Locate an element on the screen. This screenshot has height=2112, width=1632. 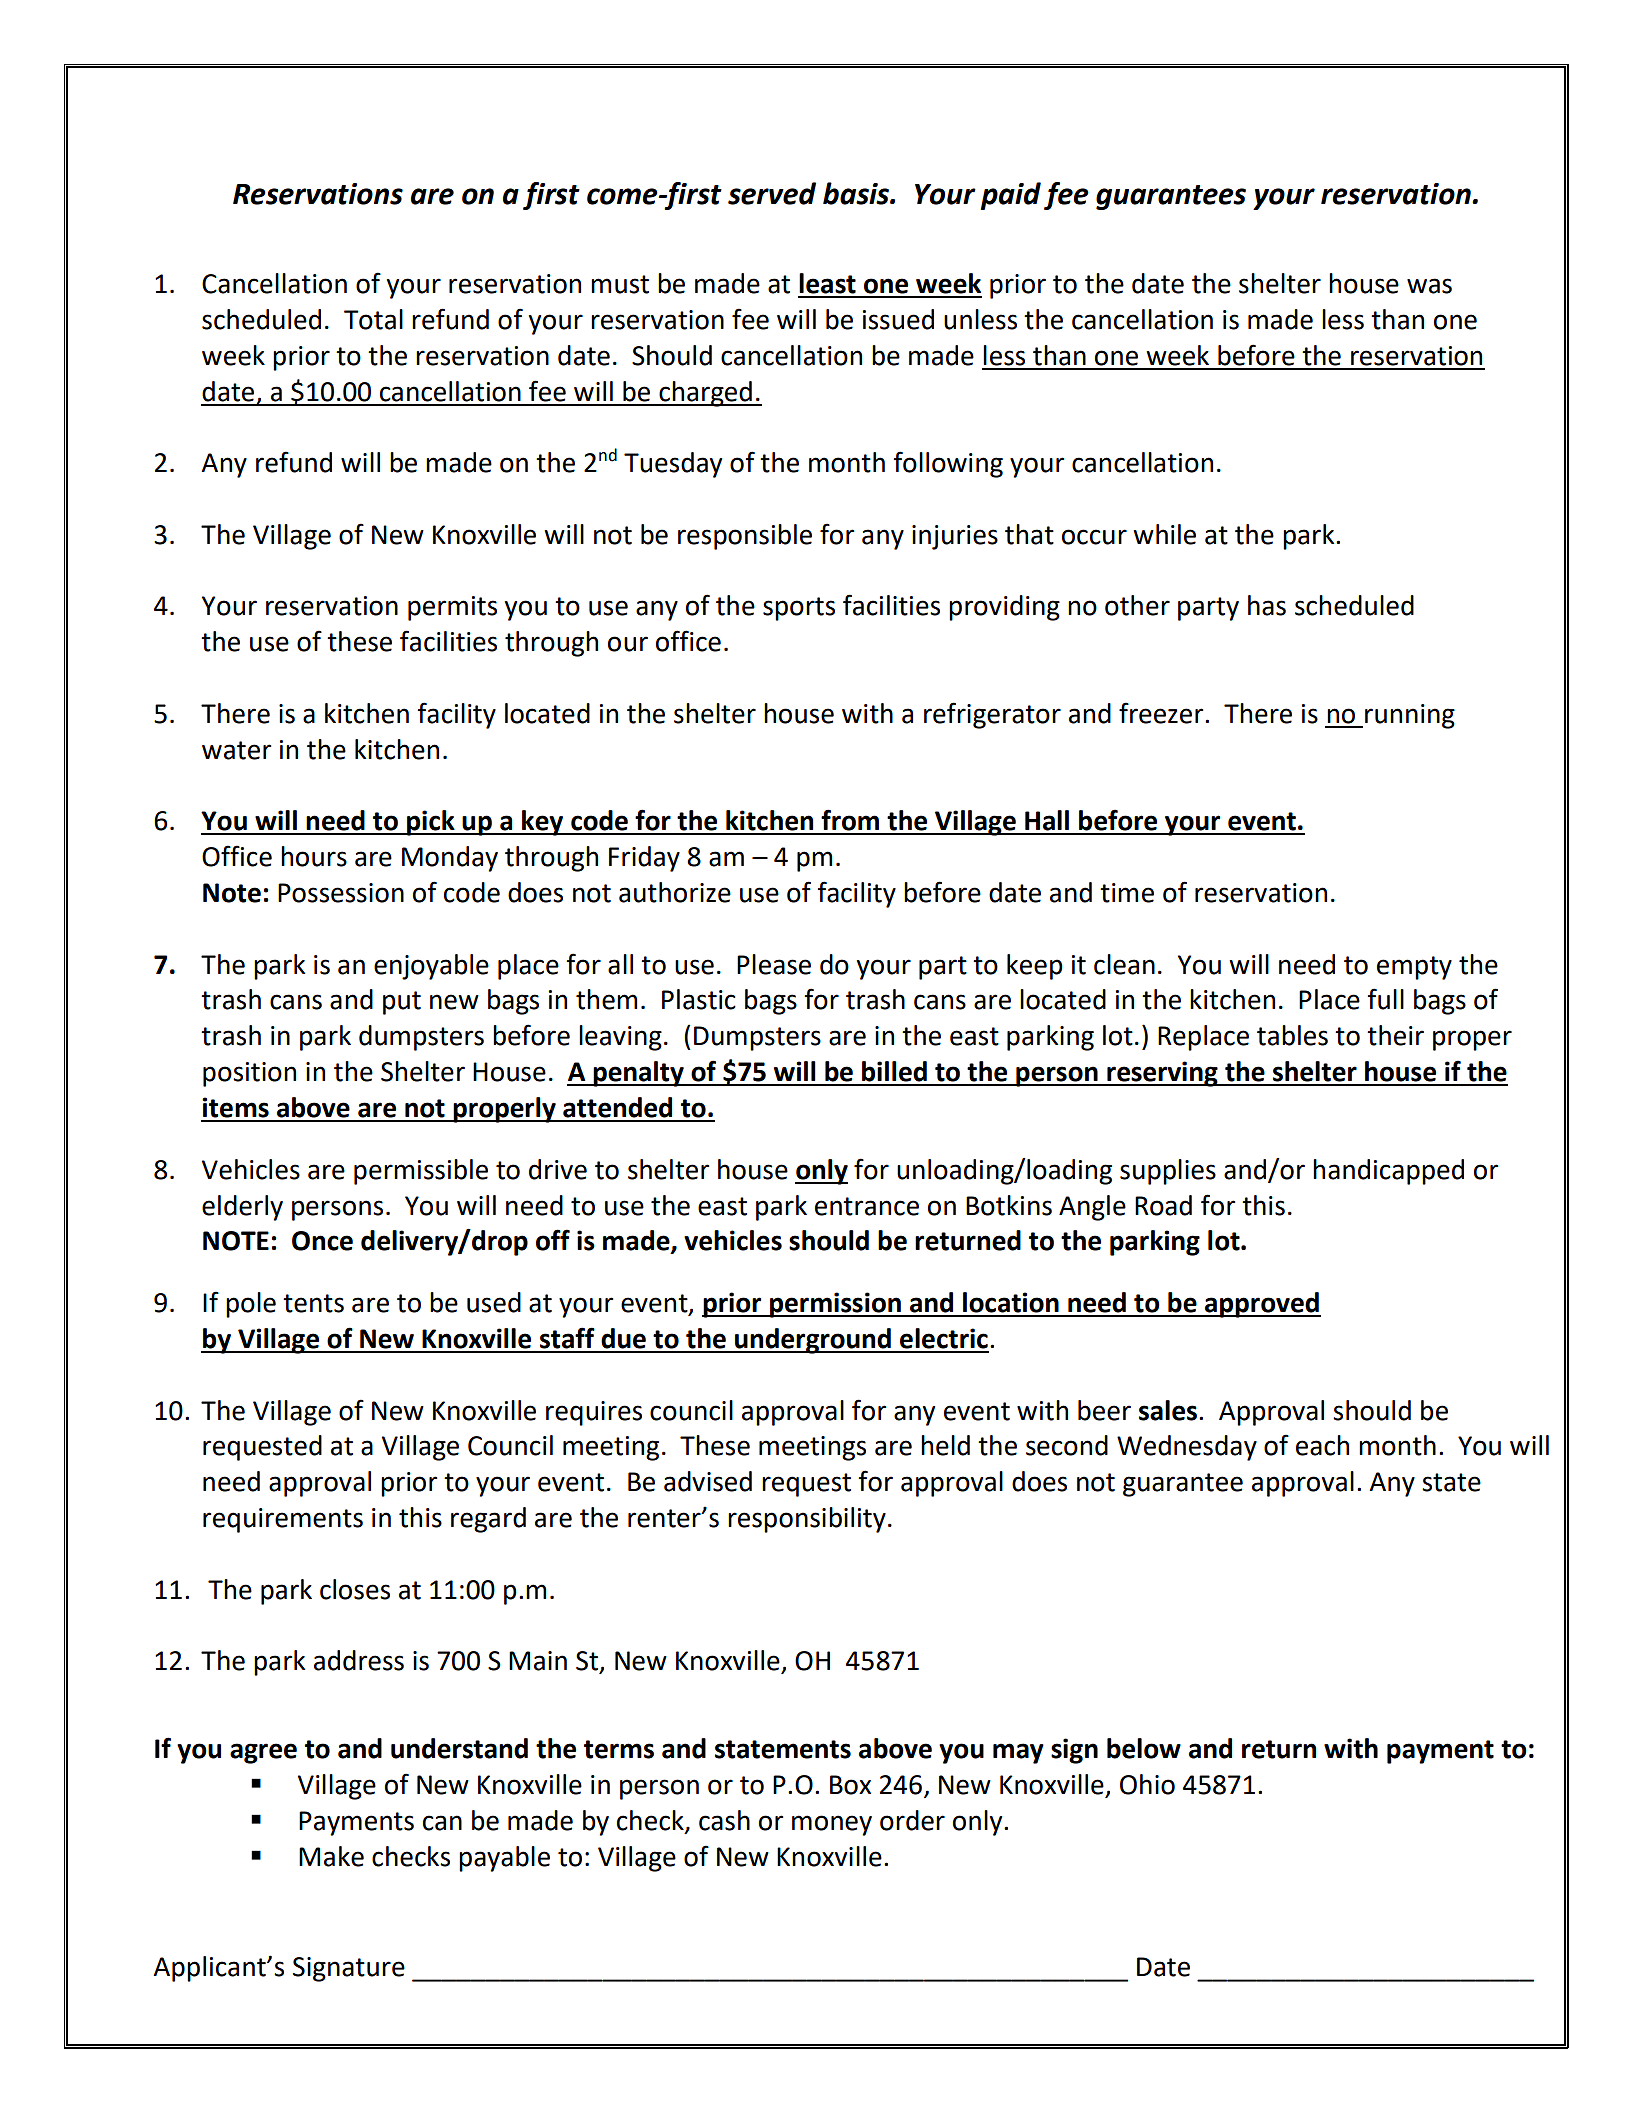
permission is located at coordinates (835, 1305).
